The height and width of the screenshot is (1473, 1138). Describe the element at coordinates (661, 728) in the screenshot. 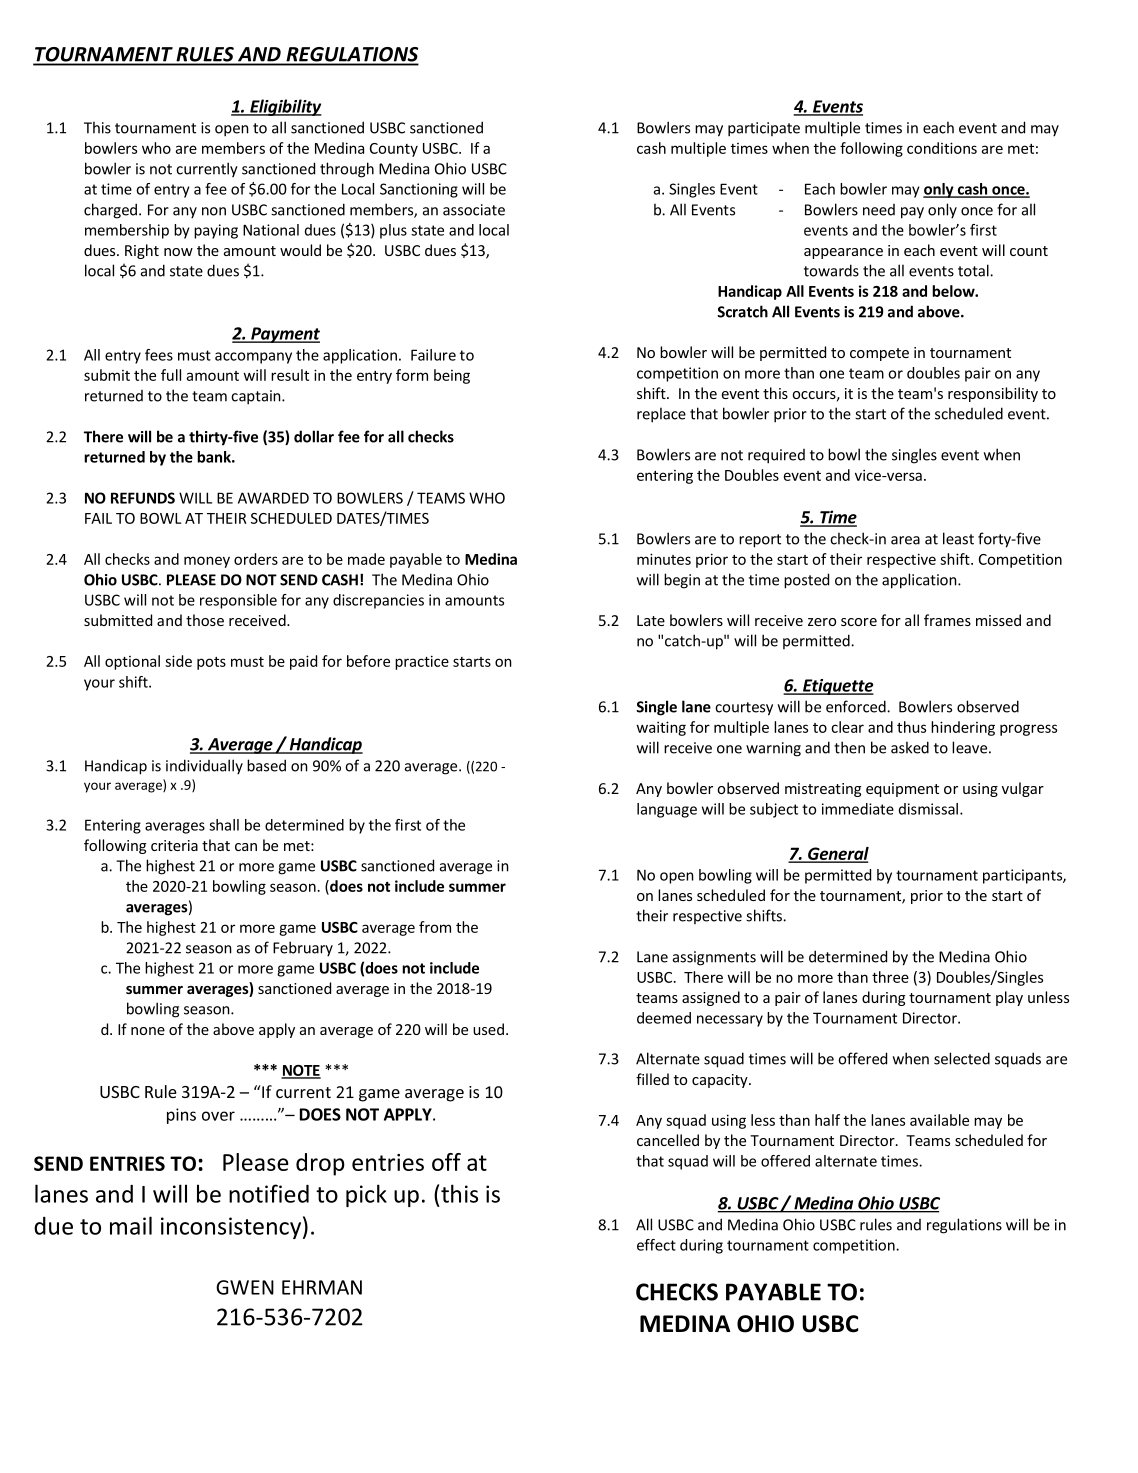

I see `waiting` at that location.
